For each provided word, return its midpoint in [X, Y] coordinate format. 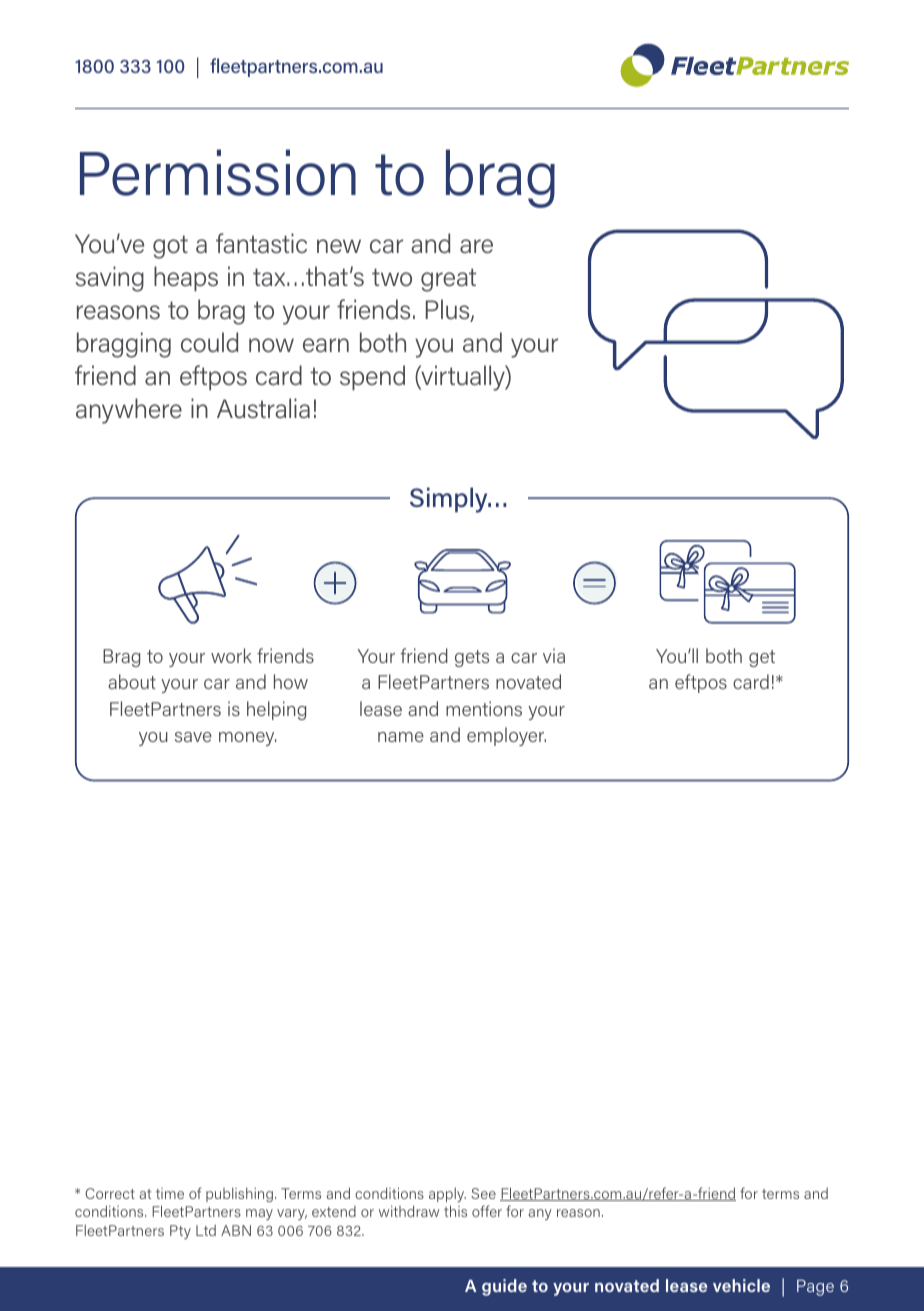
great [448, 280]
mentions [484, 708]
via [554, 655]
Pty [180, 1232]
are [476, 246]
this [455, 1211]
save [193, 737]
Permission [218, 172]
